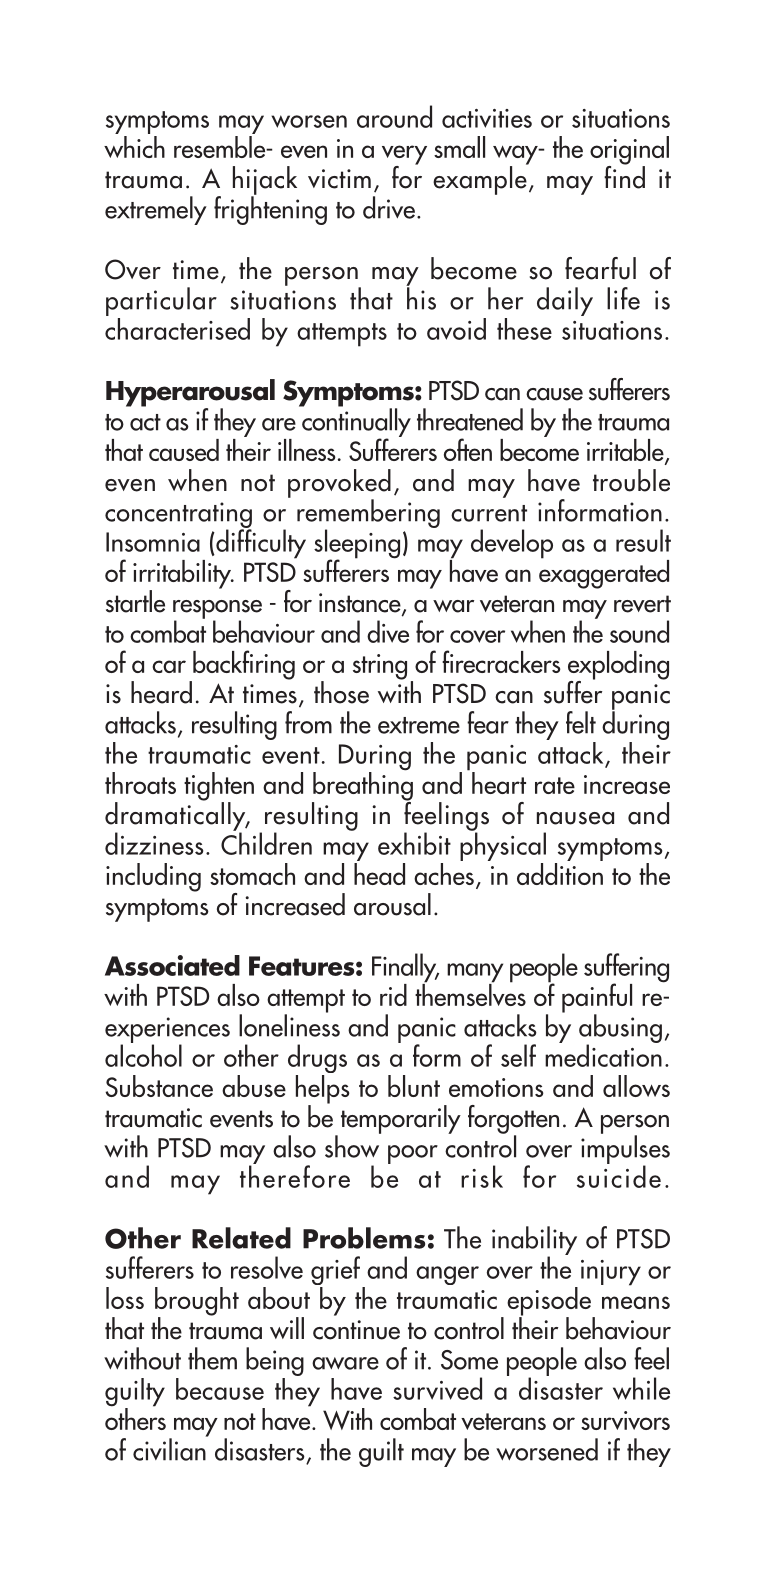  What do you see at coordinates (603, 1054) in the screenshot?
I see `medication` at bounding box center [603, 1054].
